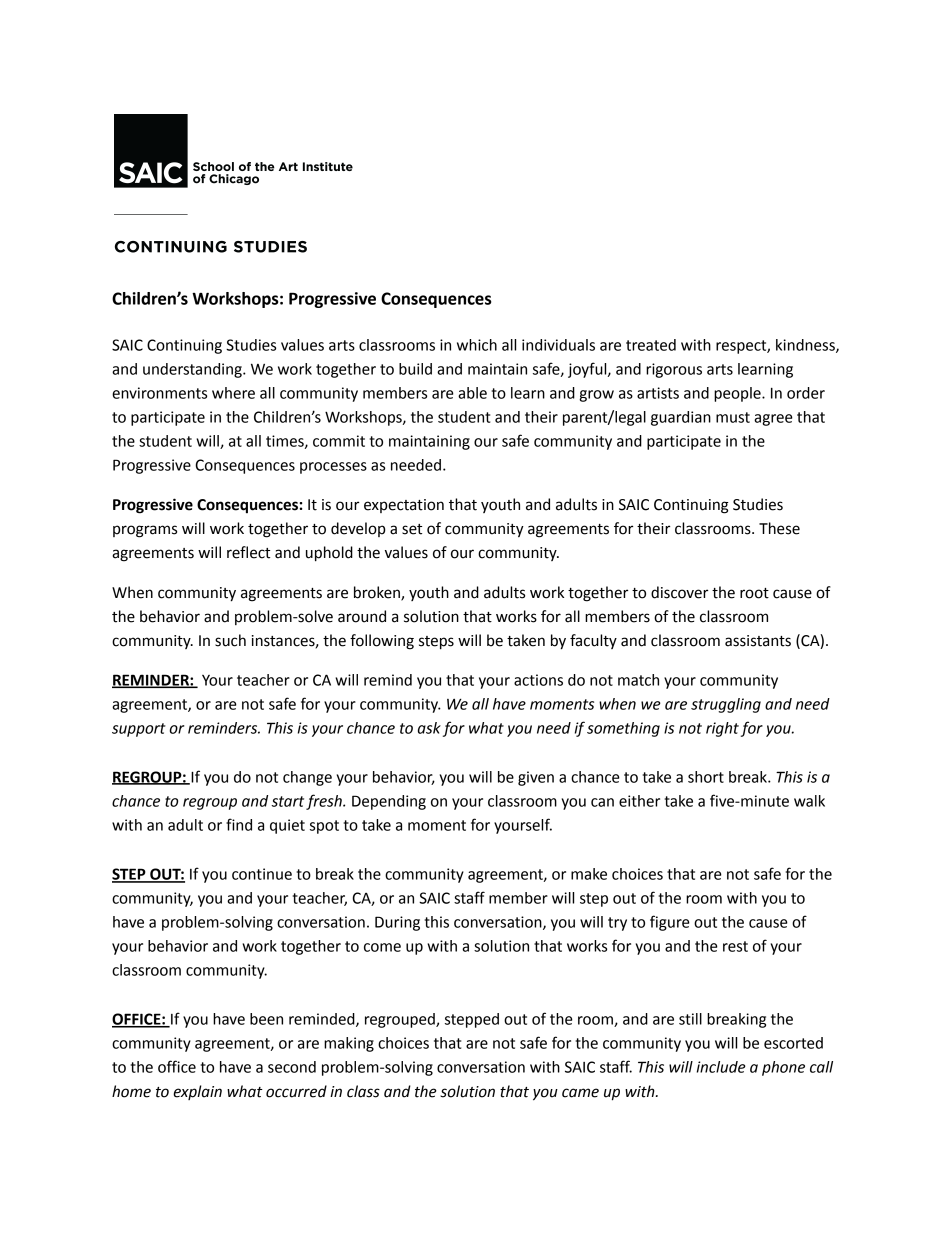 This page has height=1233, width=952. What do you see at coordinates (477, 345) in the page?
I see `which` at bounding box center [477, 345].
